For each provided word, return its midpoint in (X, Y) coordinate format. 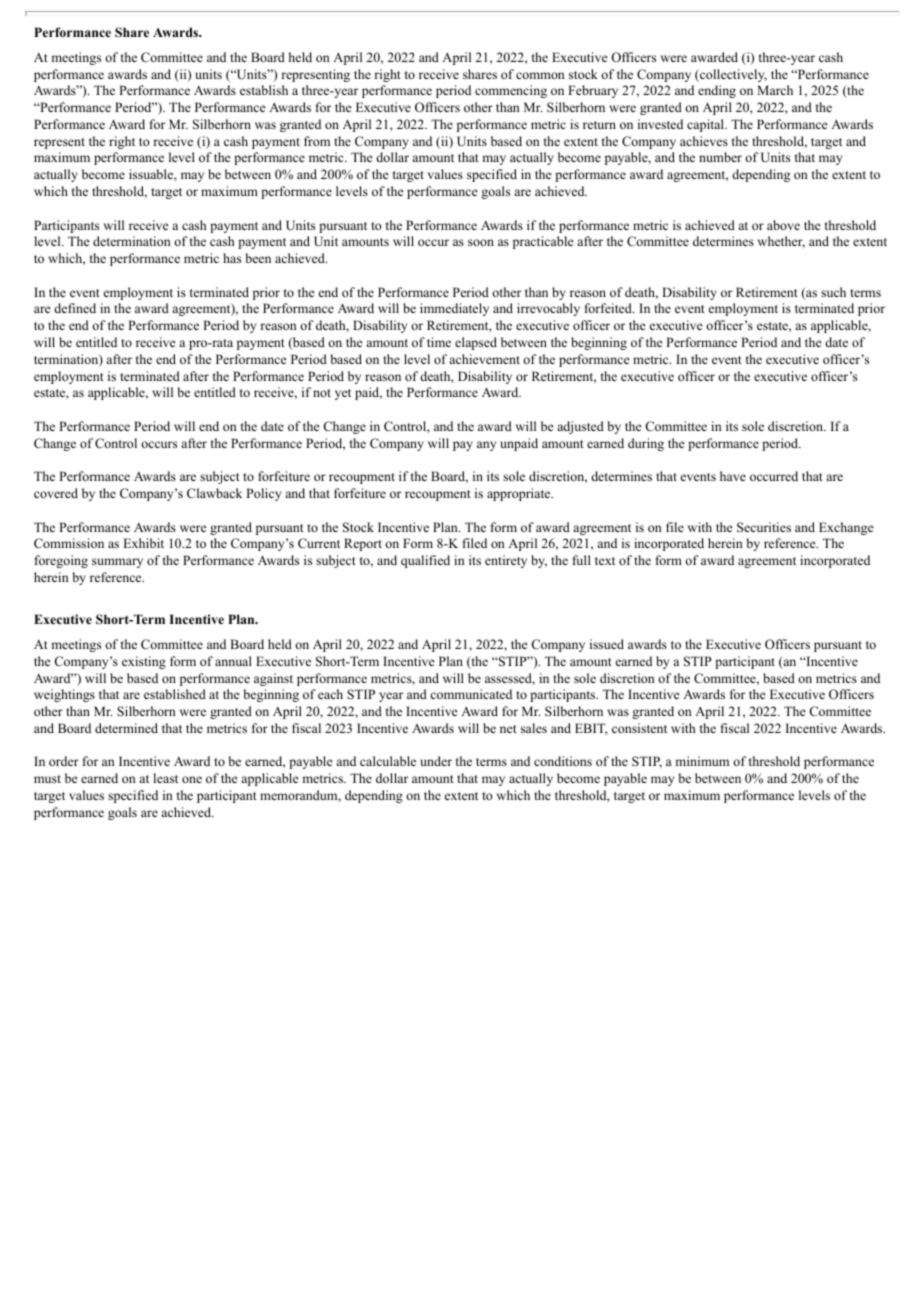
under (436, 761)
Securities (764, 527)
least (165, 778)
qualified (425, 561)
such (833, 292)
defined (75, 308)
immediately (454, 309)
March (775, 90)
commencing (511, 91)
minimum (702, 761)
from (317, 141)
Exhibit (143, 543)
